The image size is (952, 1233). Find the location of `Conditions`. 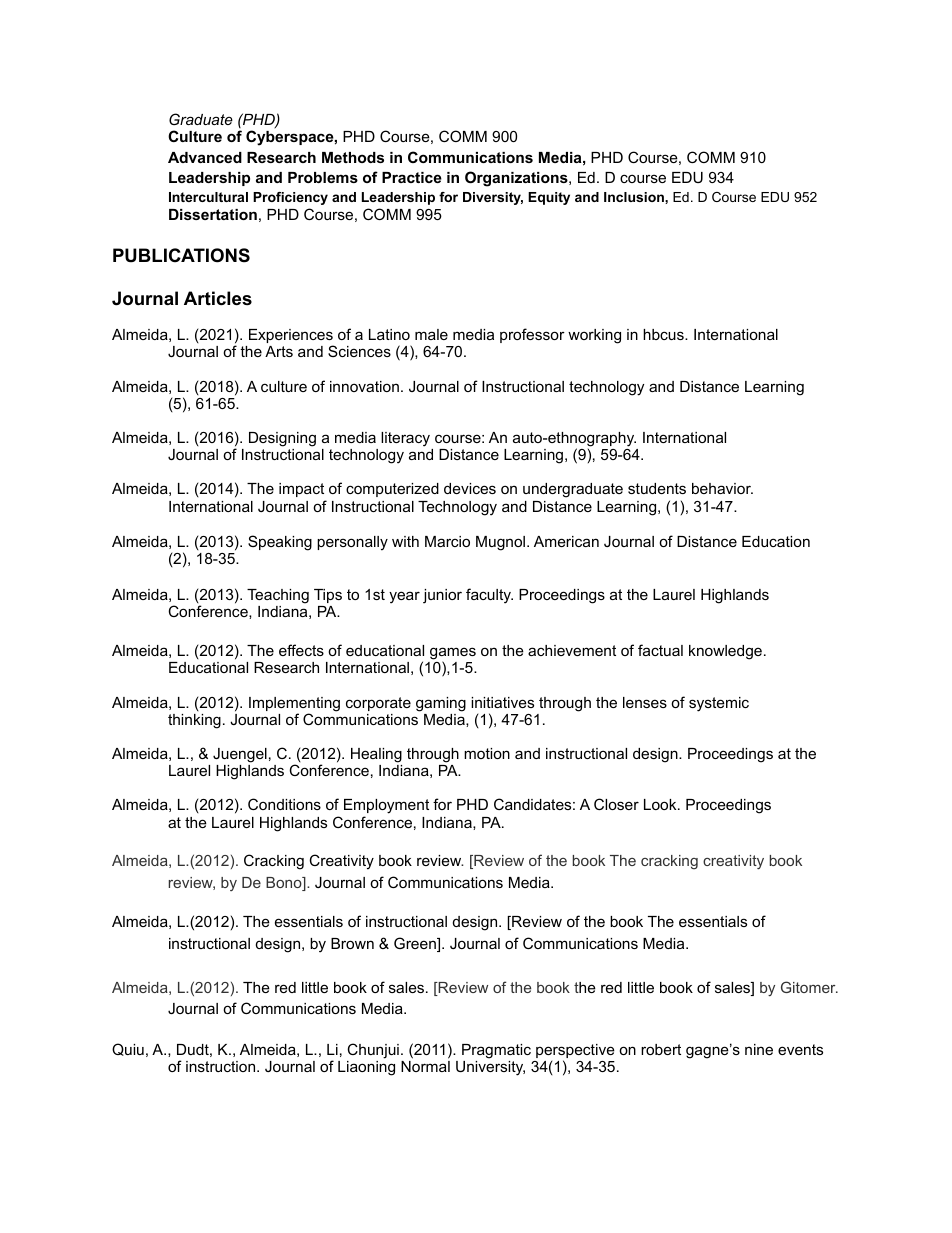

Conditions is located at coordinates (284, 804).
